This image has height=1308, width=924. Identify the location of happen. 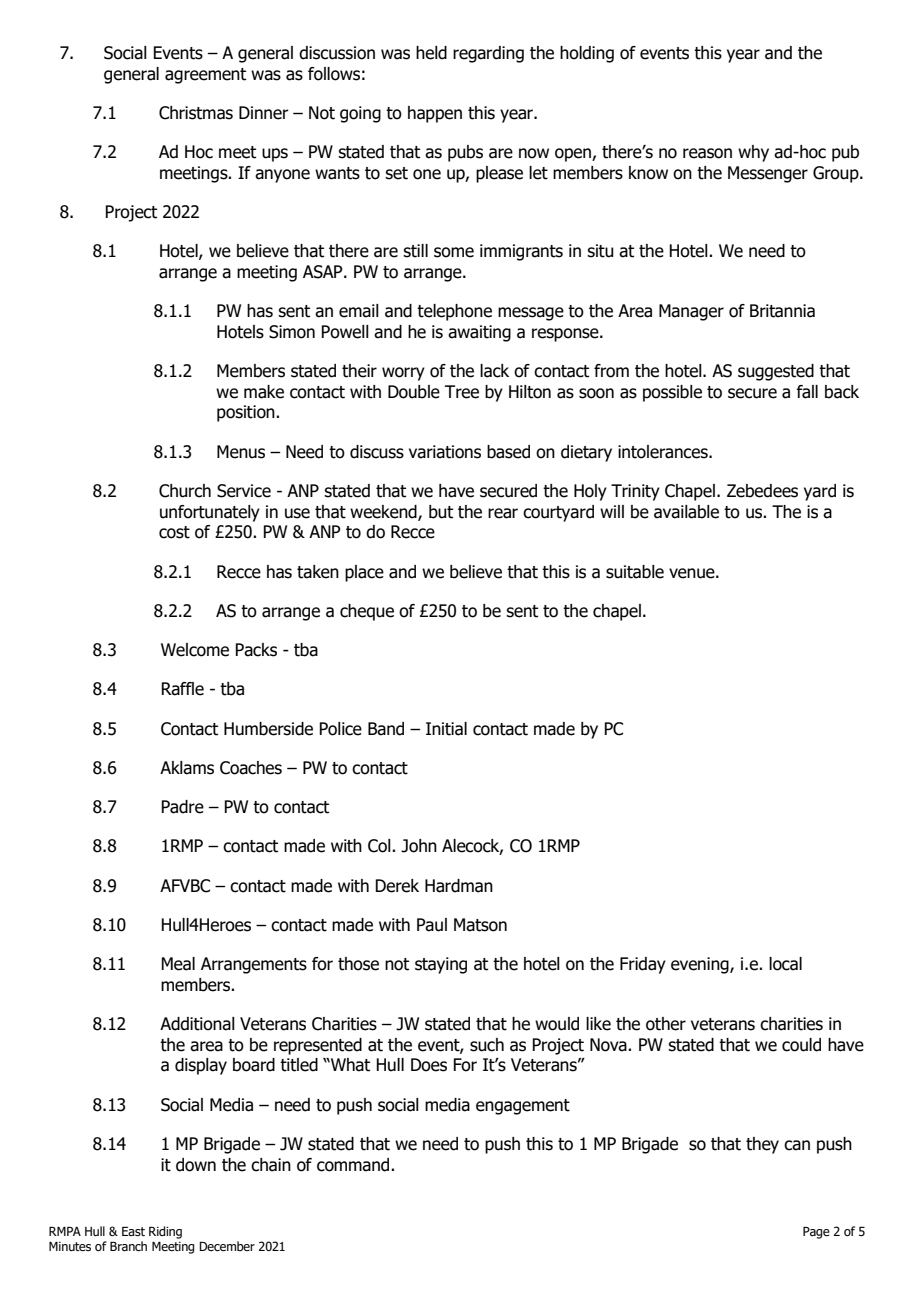
(435, 114).
